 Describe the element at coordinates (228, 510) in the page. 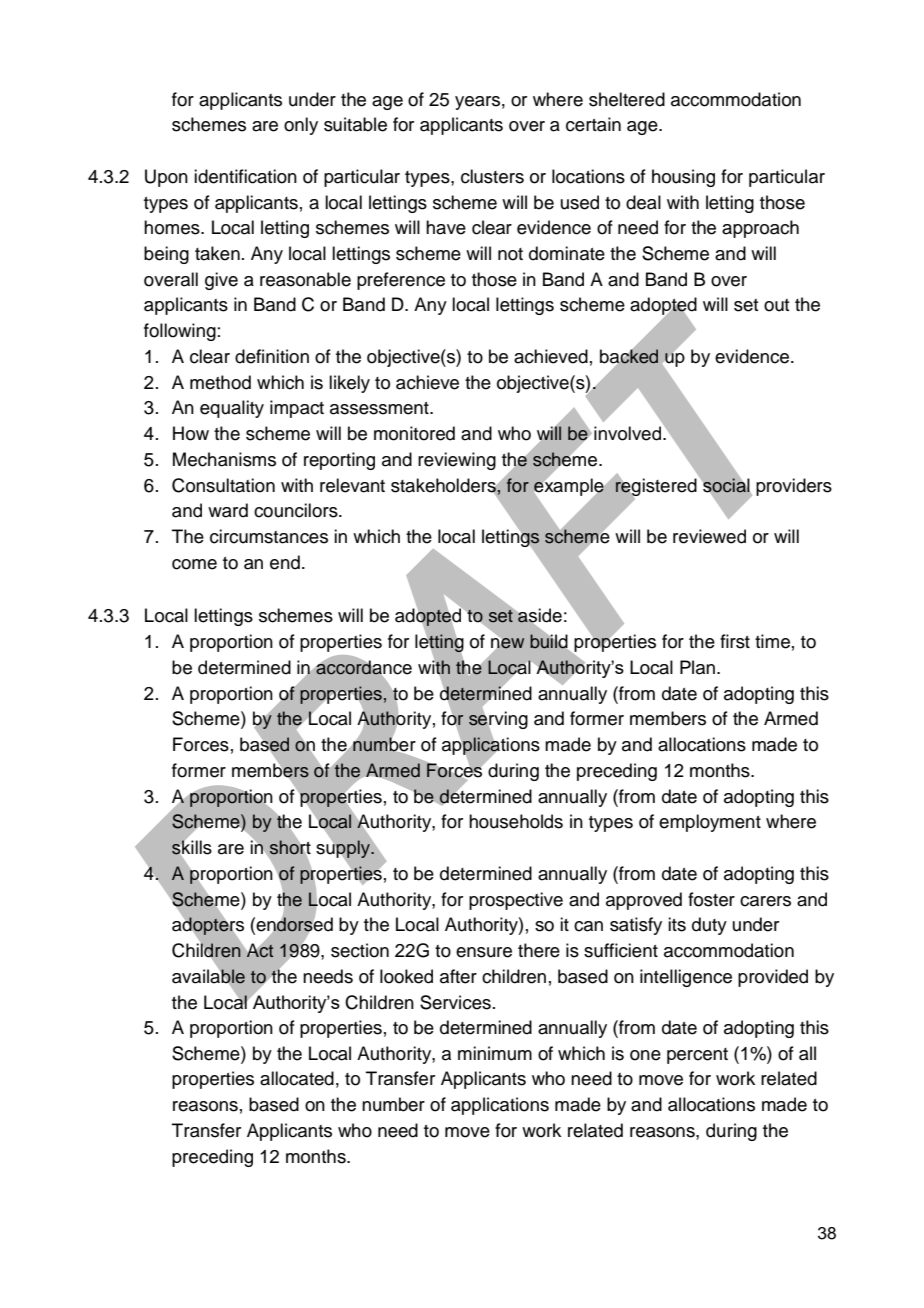

I see `ward` at that location.
